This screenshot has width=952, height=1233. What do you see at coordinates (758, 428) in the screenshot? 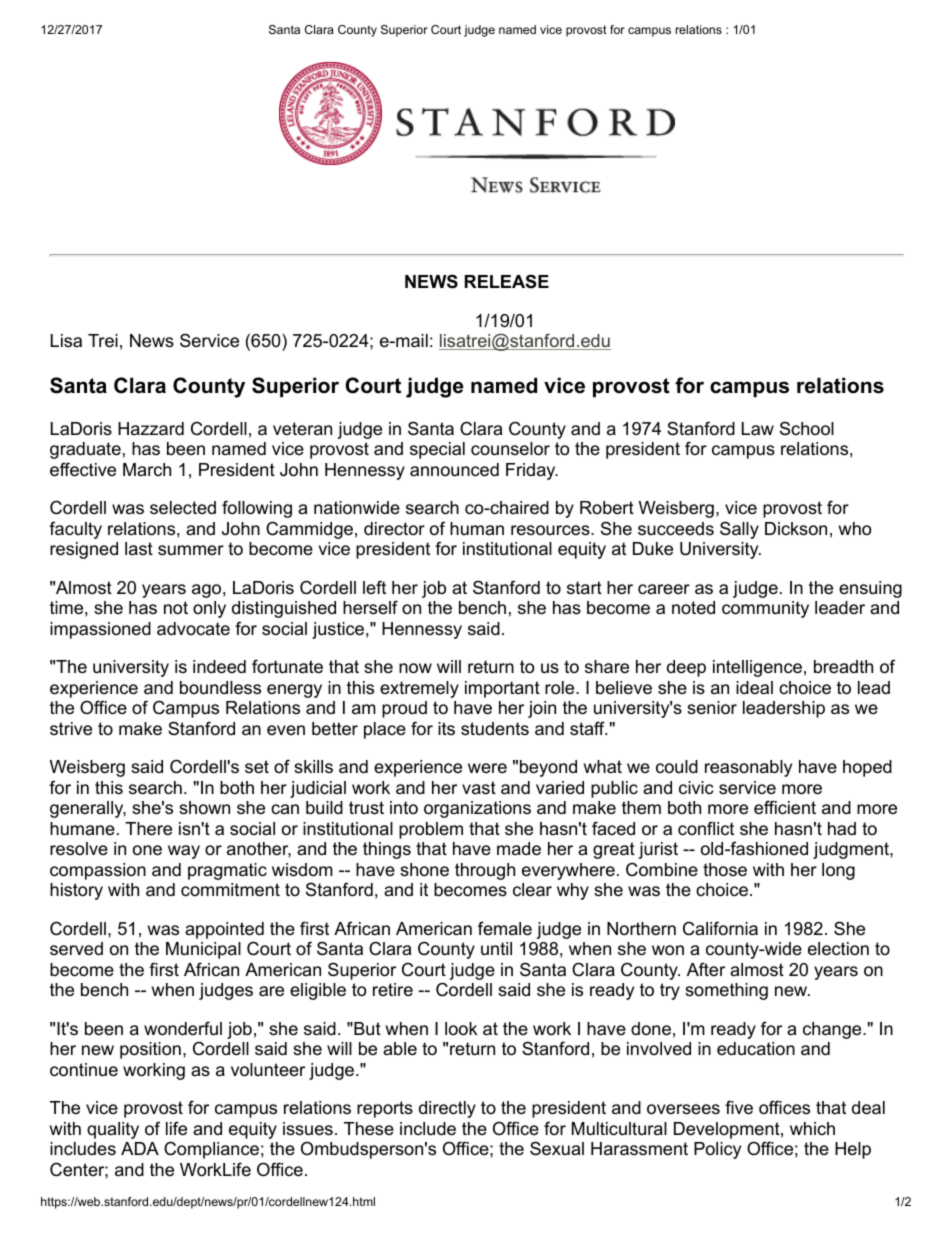
I see `Law` at bounding box center [758, 428].
